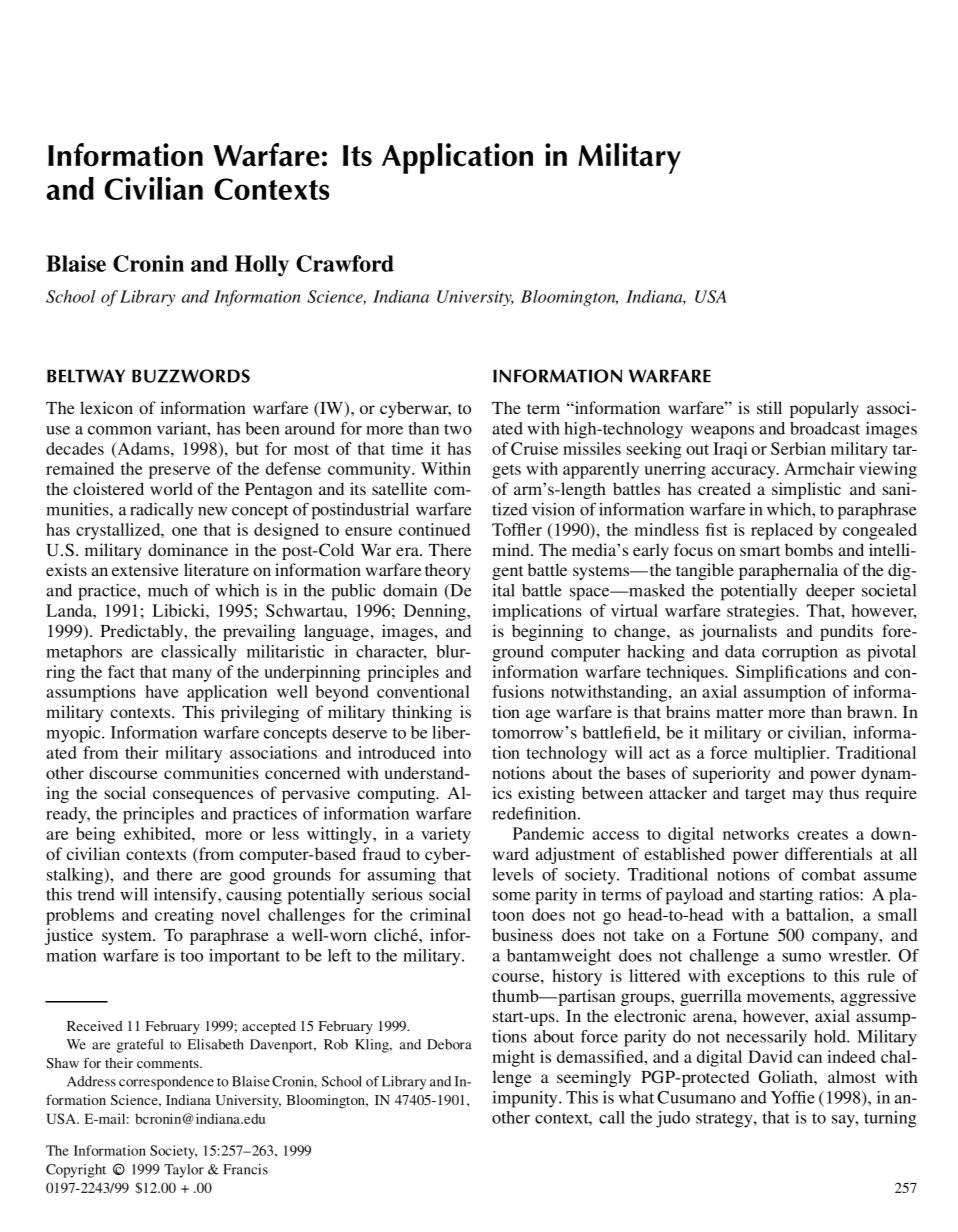 This screenshot has width=958, height=1232. I want to click on Crawford, so click(345, 263).
